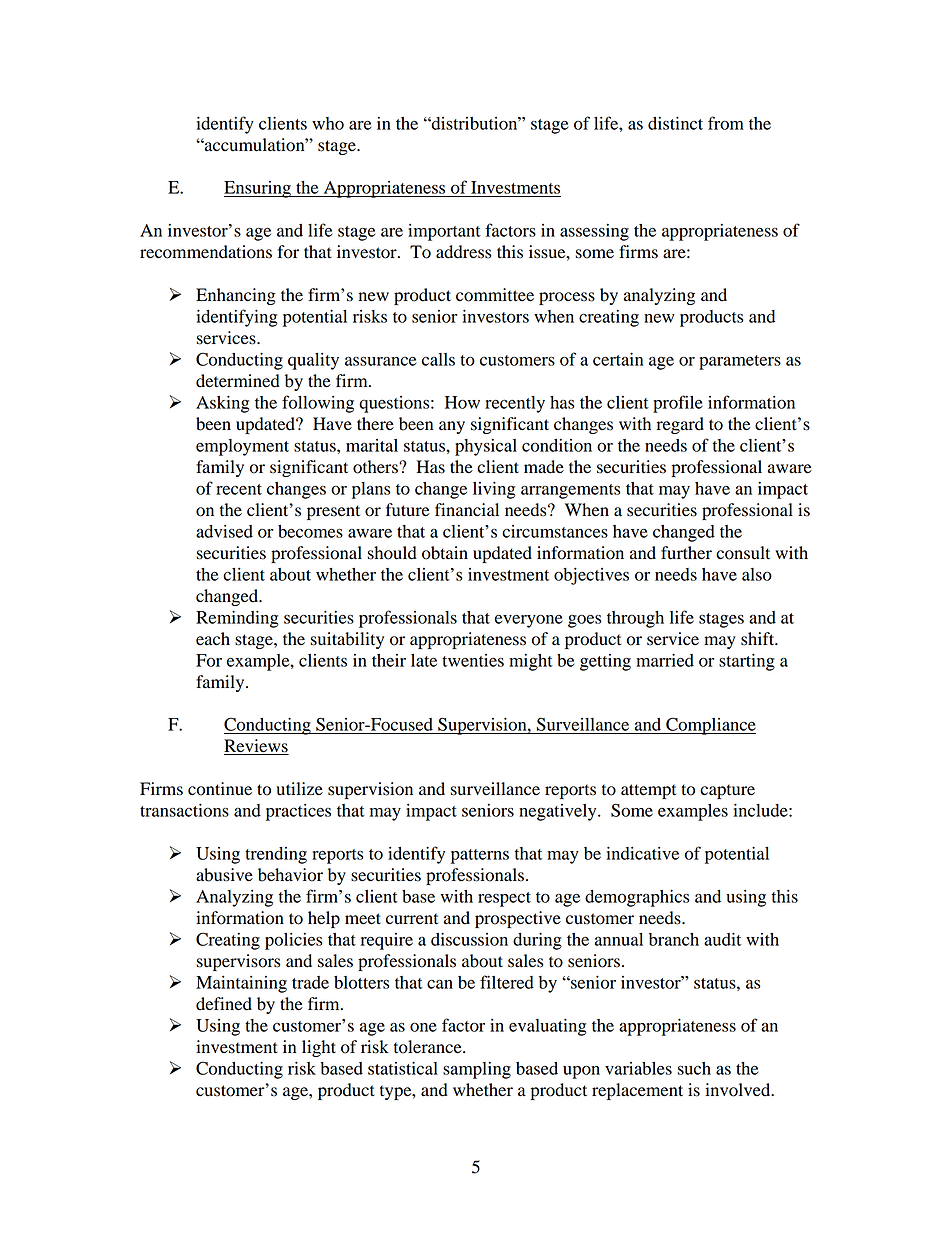  I want to click on sampling, so click(477, 1070).
